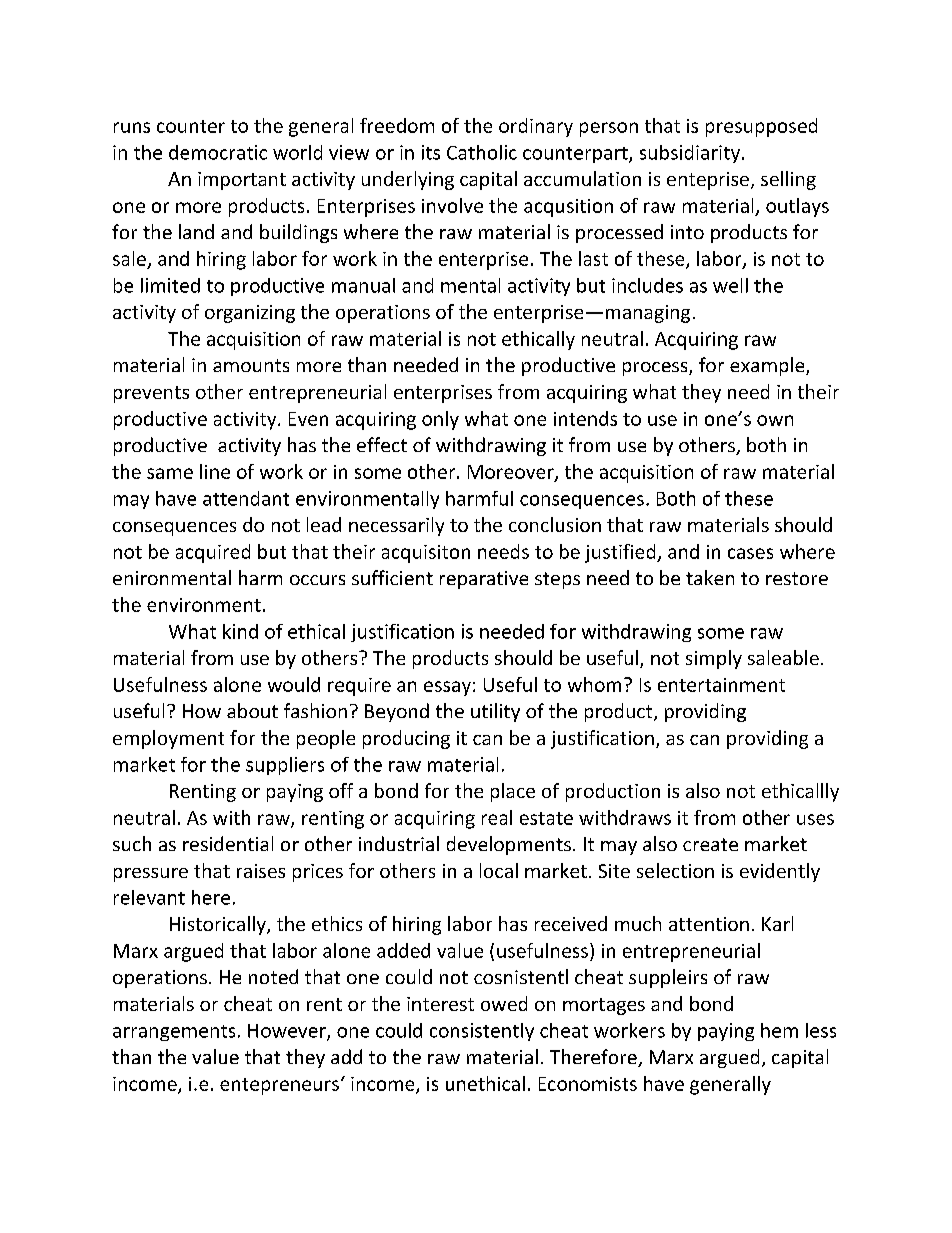 The height and width of the screenshot is (1233, 952). Describe the element at coordinates (775, 420) in the screenshot. I see `own` at that location.
